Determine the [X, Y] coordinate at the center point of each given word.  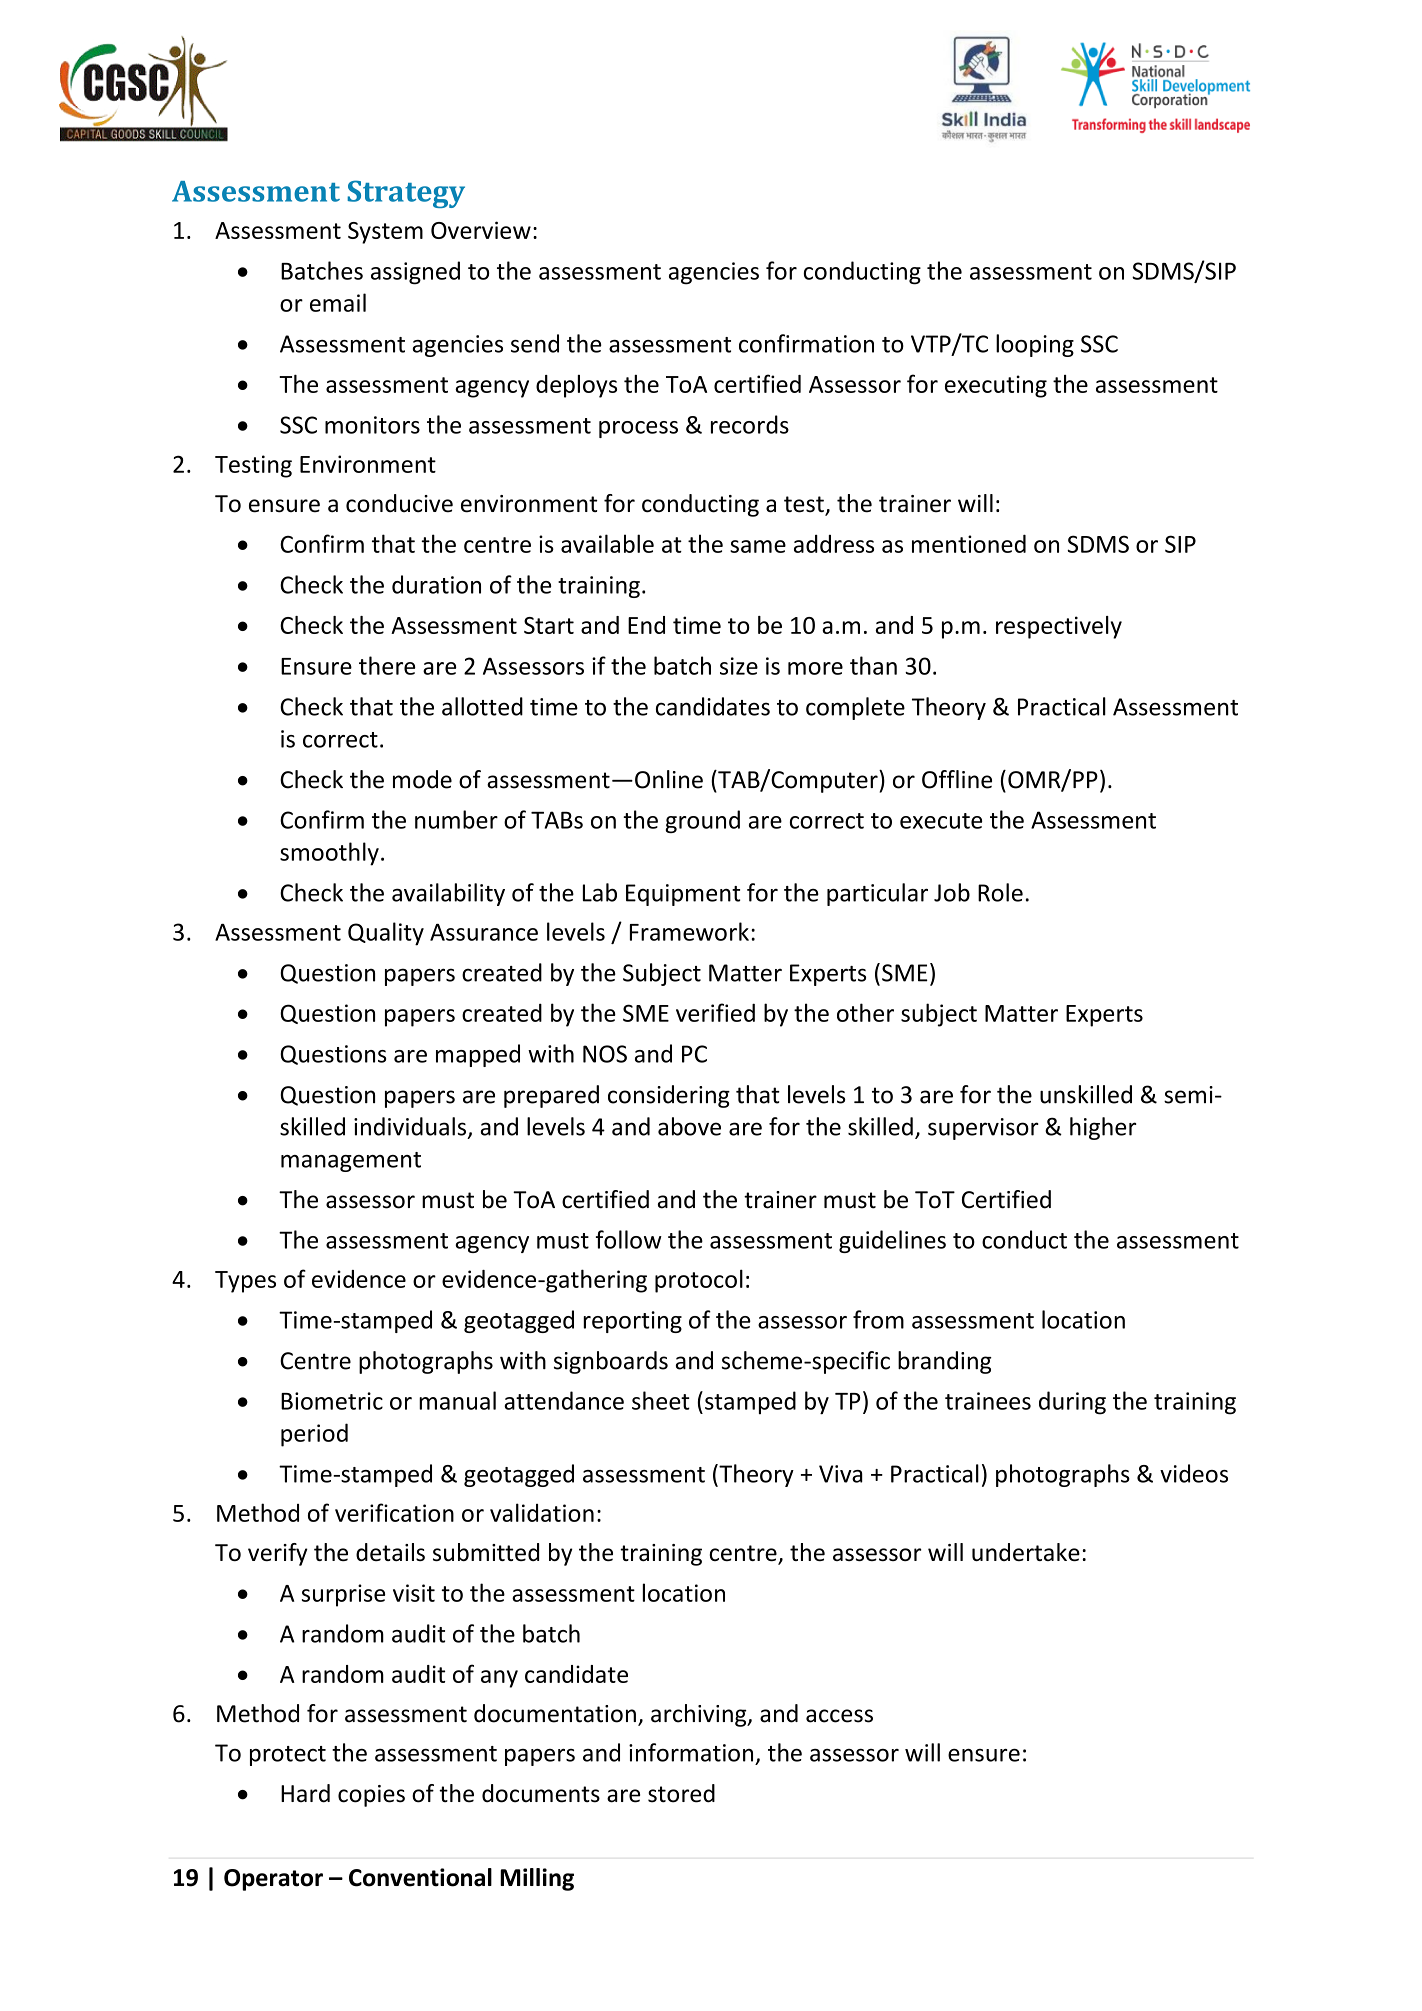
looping [1035, 345]
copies [371, 1796]
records [750, 424]
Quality [386, 934]
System [385, 233]
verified [715, 1012]
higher [1103, 1128]
